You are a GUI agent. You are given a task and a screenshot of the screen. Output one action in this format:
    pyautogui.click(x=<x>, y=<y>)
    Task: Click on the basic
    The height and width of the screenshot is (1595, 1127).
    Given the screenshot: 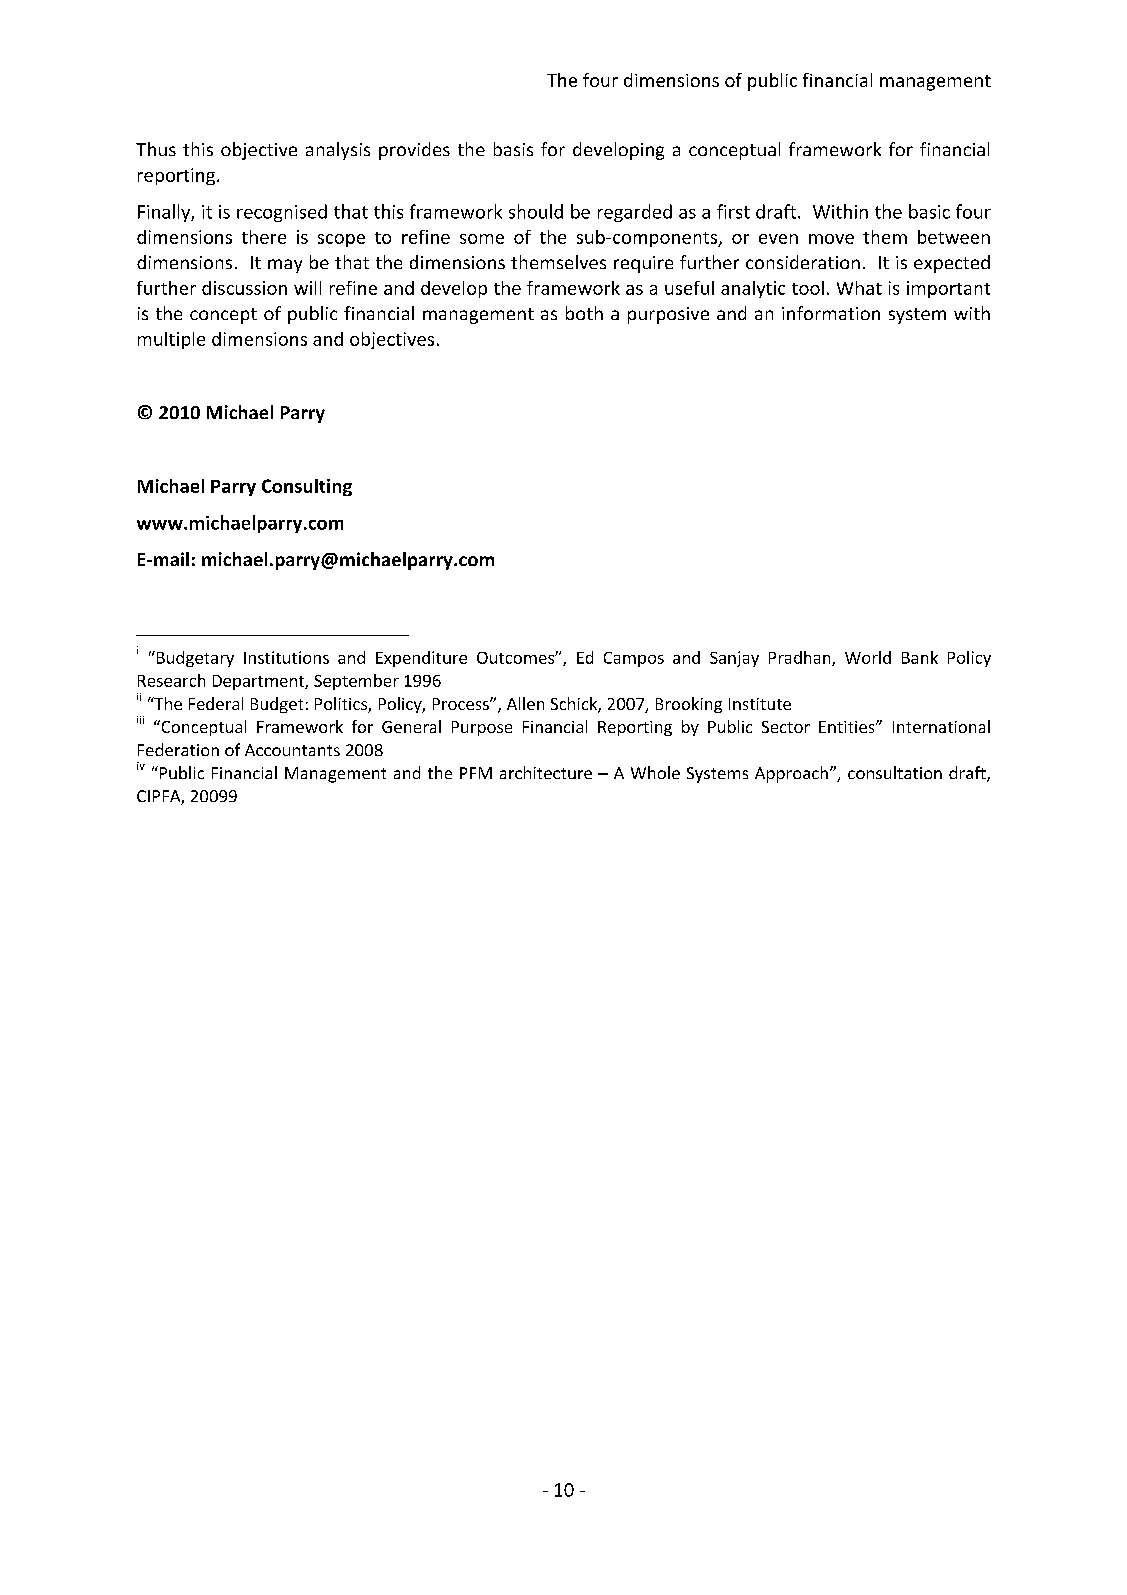 What is the action you would take?
    pyautogui.click(x=929, y=211)
